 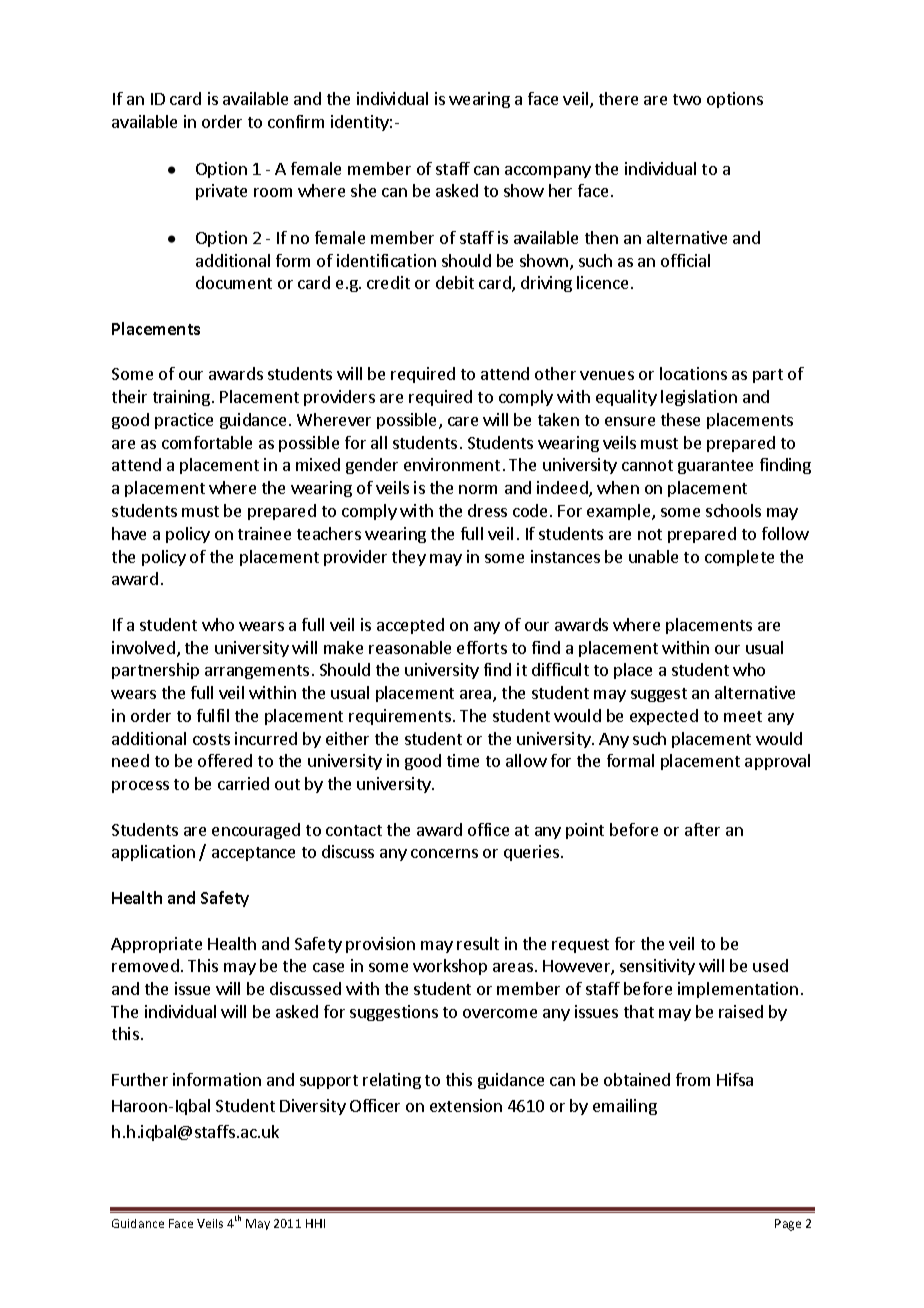 I want to click on two, so click(x=687, y=99).
